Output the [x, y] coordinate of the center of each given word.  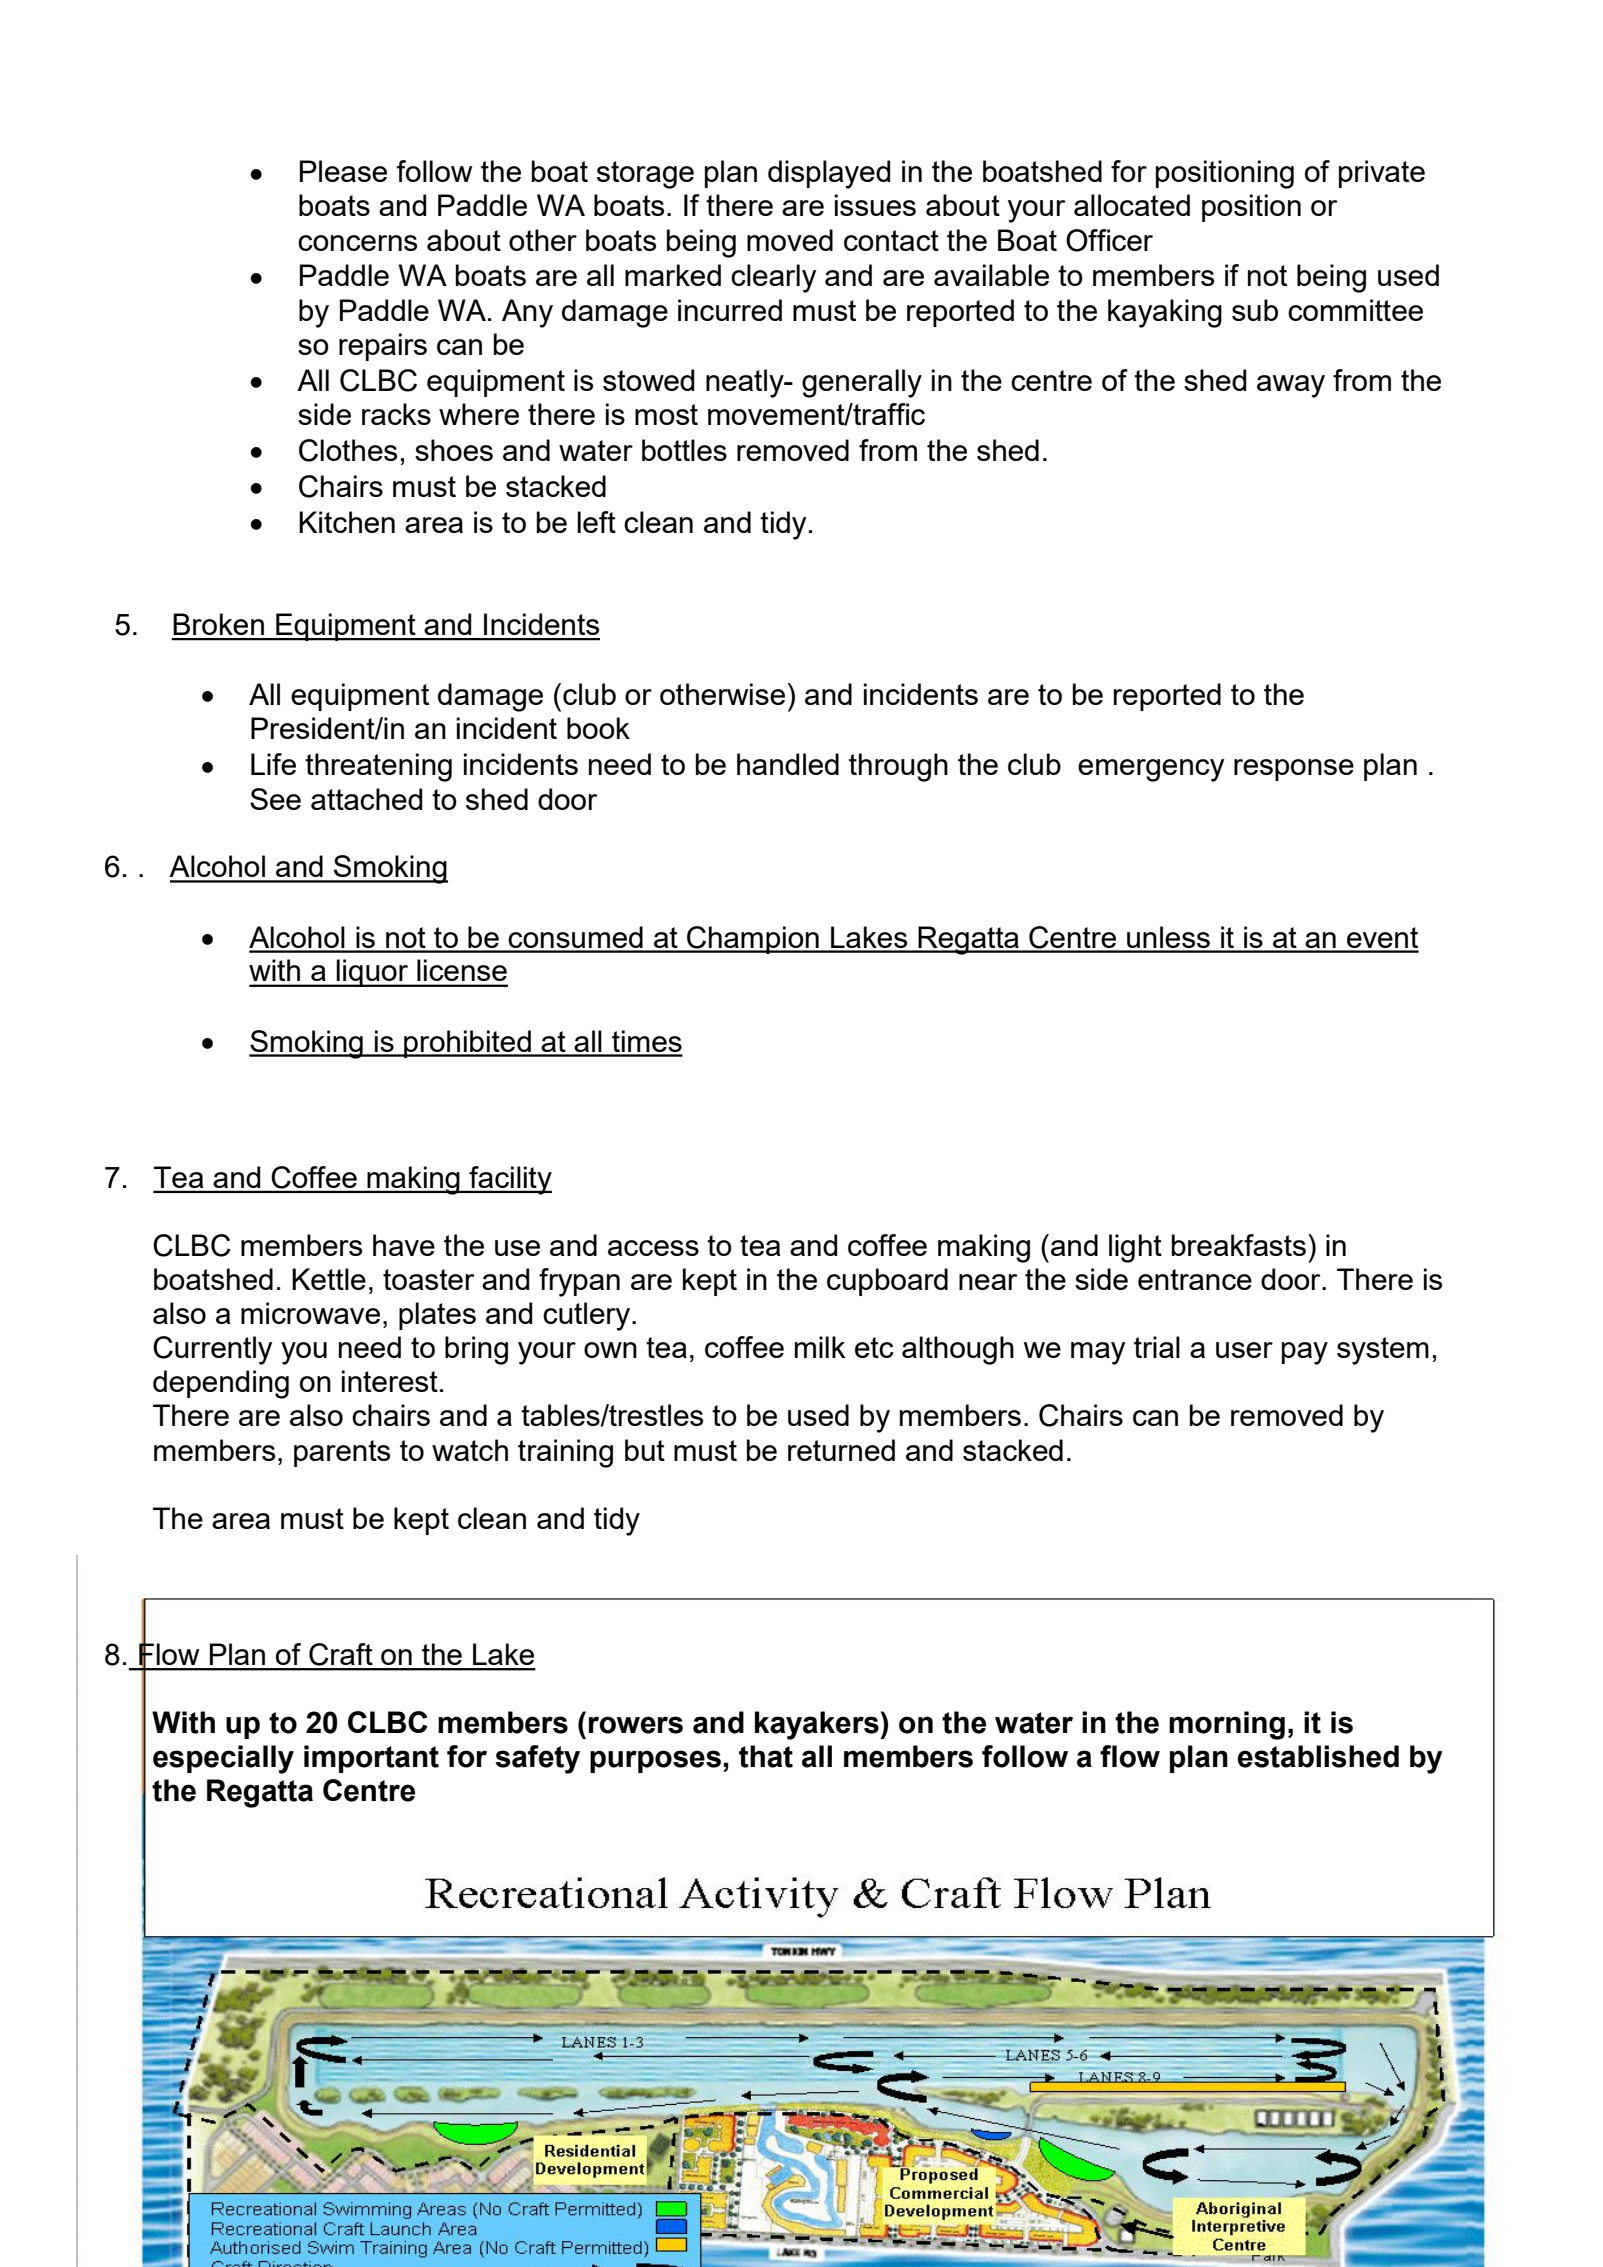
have [404, 1245]
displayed [829, 174]
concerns [357, 243]
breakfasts [1239, 1245]
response [1294, 770]
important [371, 1759]
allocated [1132, 205]
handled [788, 764]
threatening [378, 767]
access [653, 1248]
